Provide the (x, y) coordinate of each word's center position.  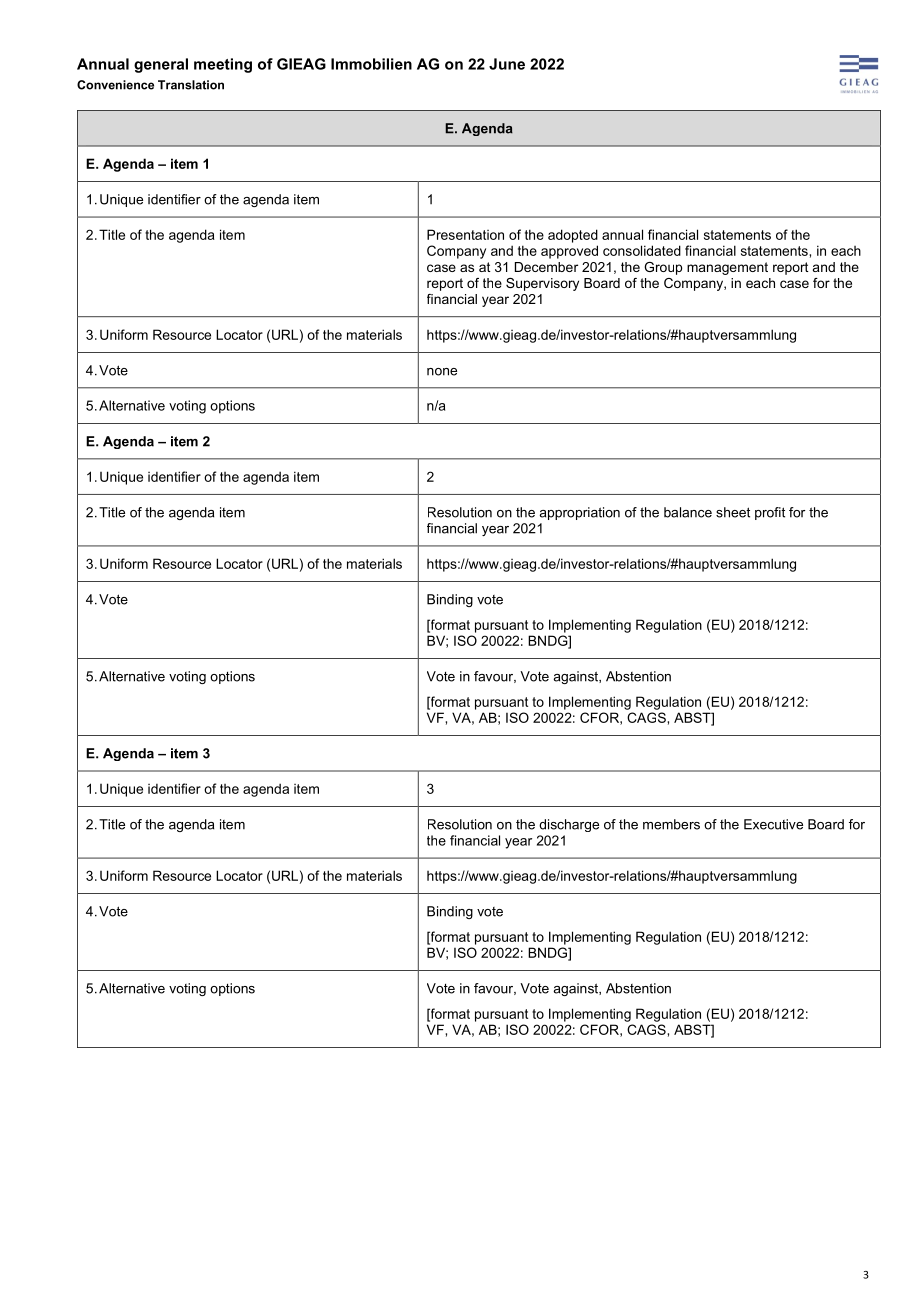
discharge (569, 825)
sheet (733, 512)
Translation (191, 85)
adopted (573, 236)
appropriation (579, 513)
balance (688, 512)
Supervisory (542, 284)
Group (663, 268)
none (442, 372)
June (507, 64)
